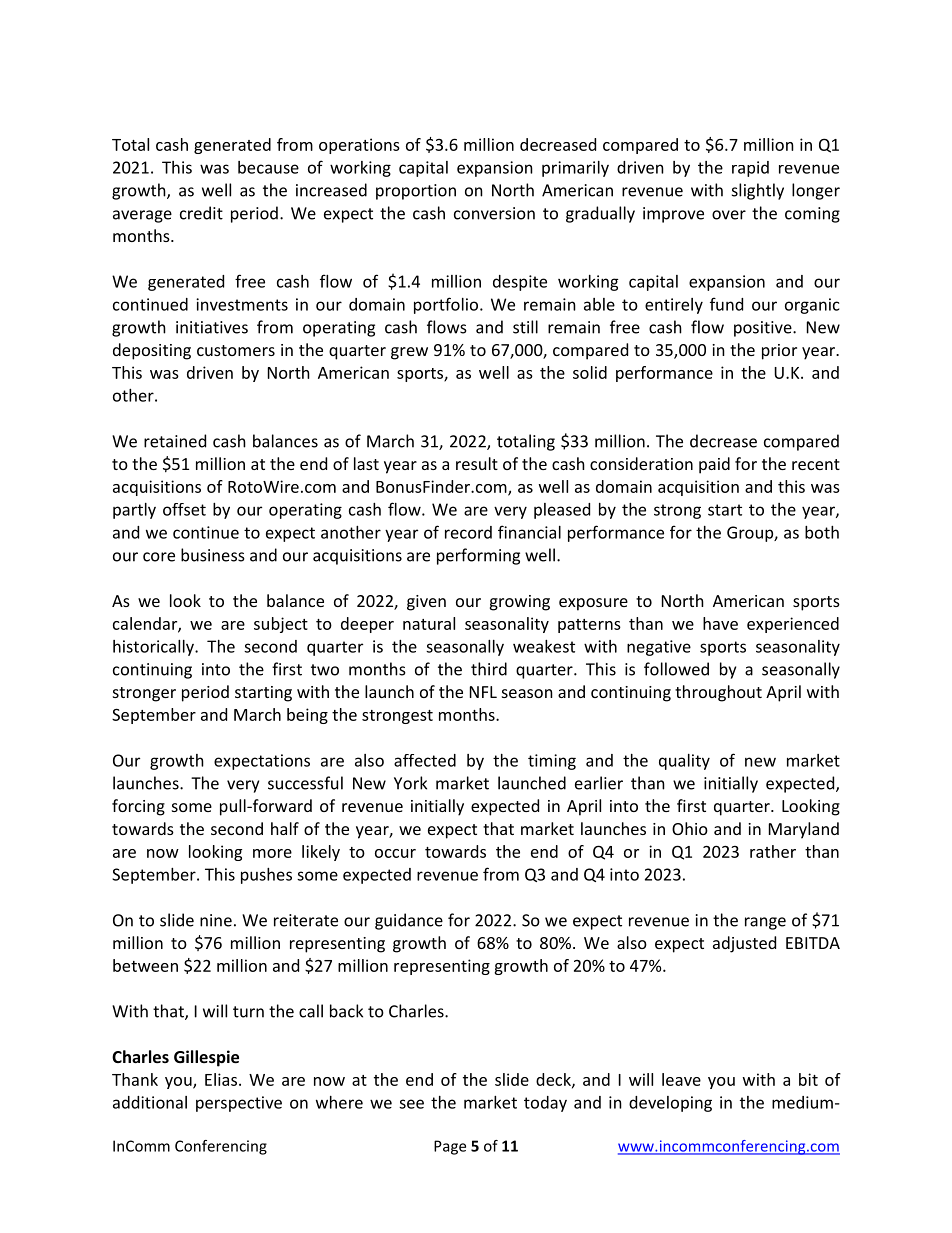  Describe the element at coordinates (525, 327) in the screenshot. I see `still` at that location.
